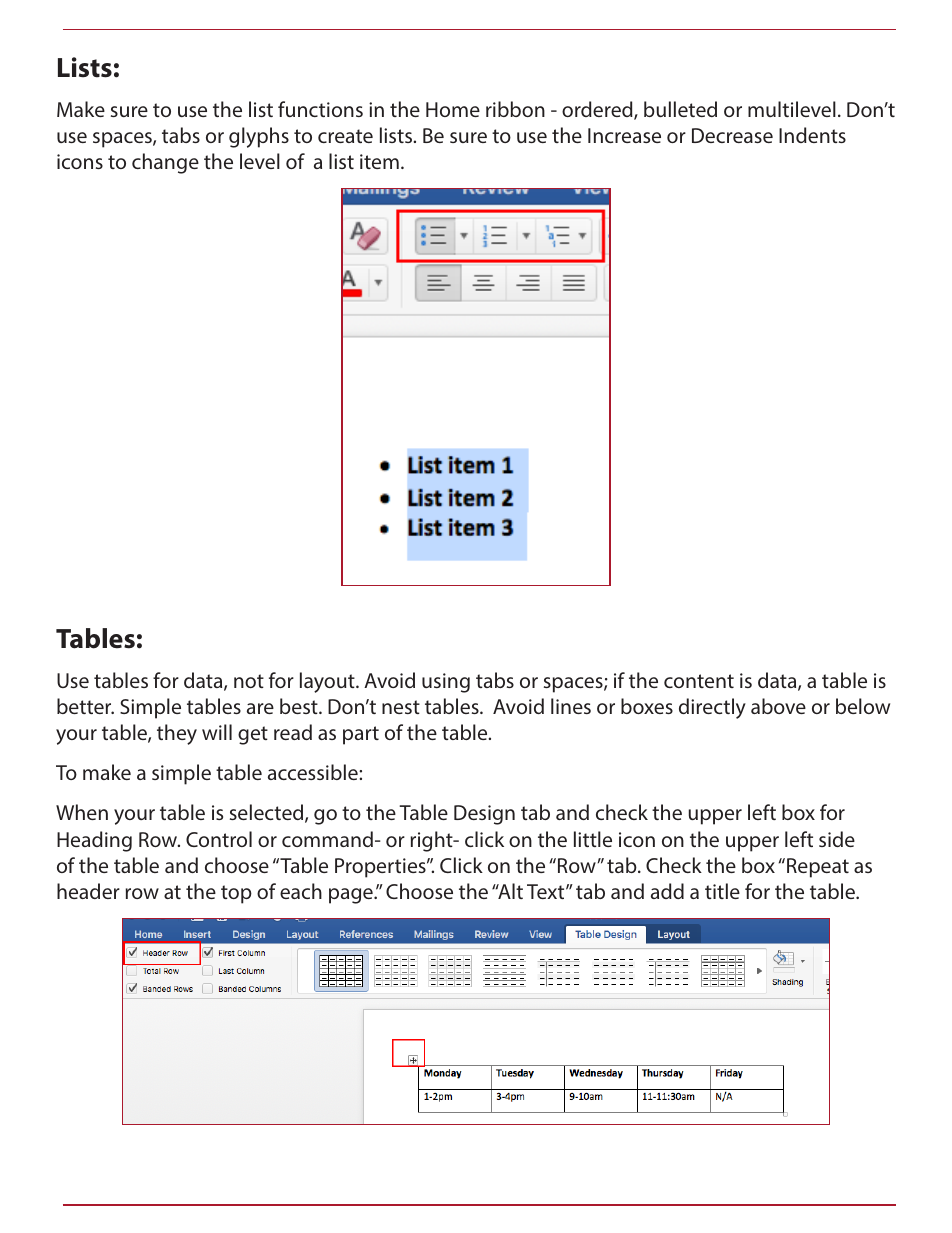 The width and height of the page is (952, 1233). I want to click on content, so click(699, 681).
